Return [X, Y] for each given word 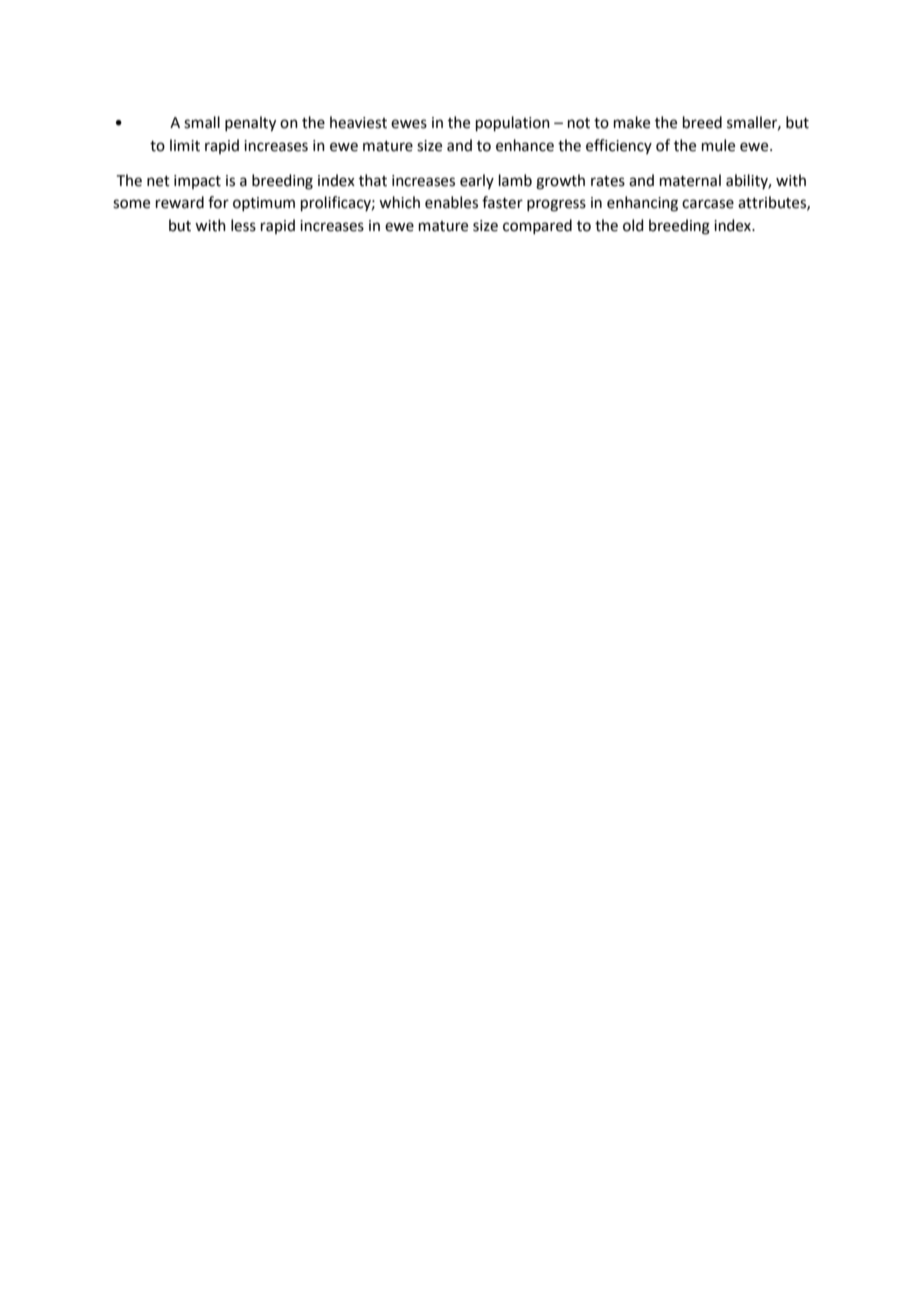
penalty [250, 124]
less [243, 225]
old [633, 225]
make [632, 122]
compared [537, 226]
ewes [409, 124]
